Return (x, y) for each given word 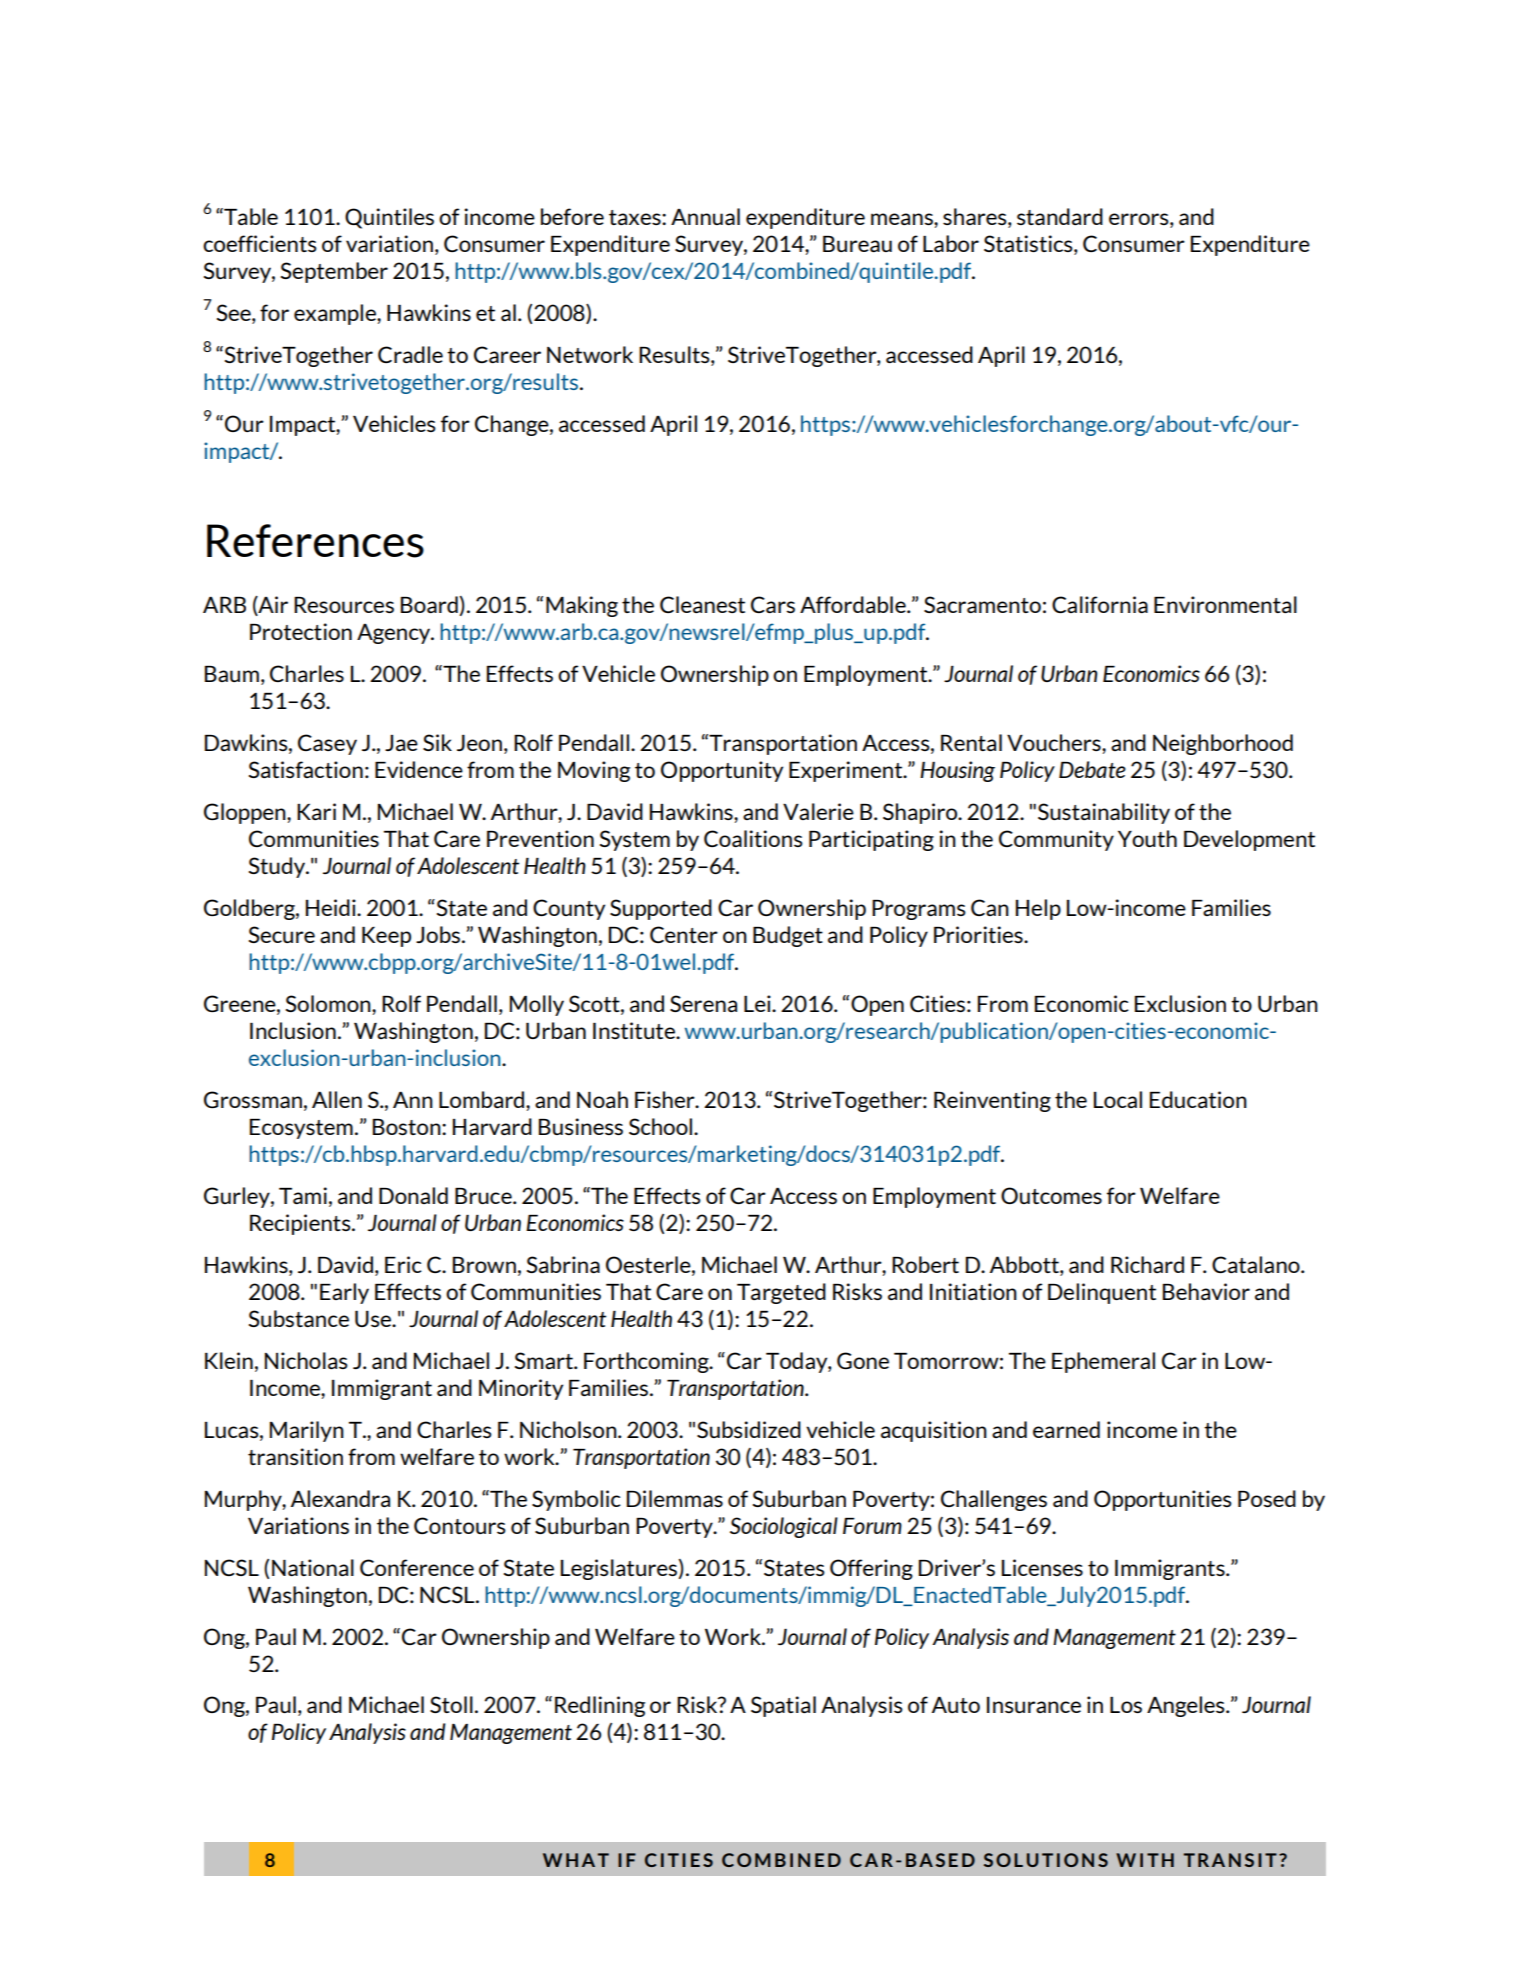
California (1100, 604)
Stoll (451, 1704)
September (334, 272)
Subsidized (749, 1429)
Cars (773, 604)
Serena (703, 1003)
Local (1118, 1099)
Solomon (329, 1003)
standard (1060, 216)
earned (1066, 1429)
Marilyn (307, 1431)
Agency (395, 634)
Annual (705, 216)
